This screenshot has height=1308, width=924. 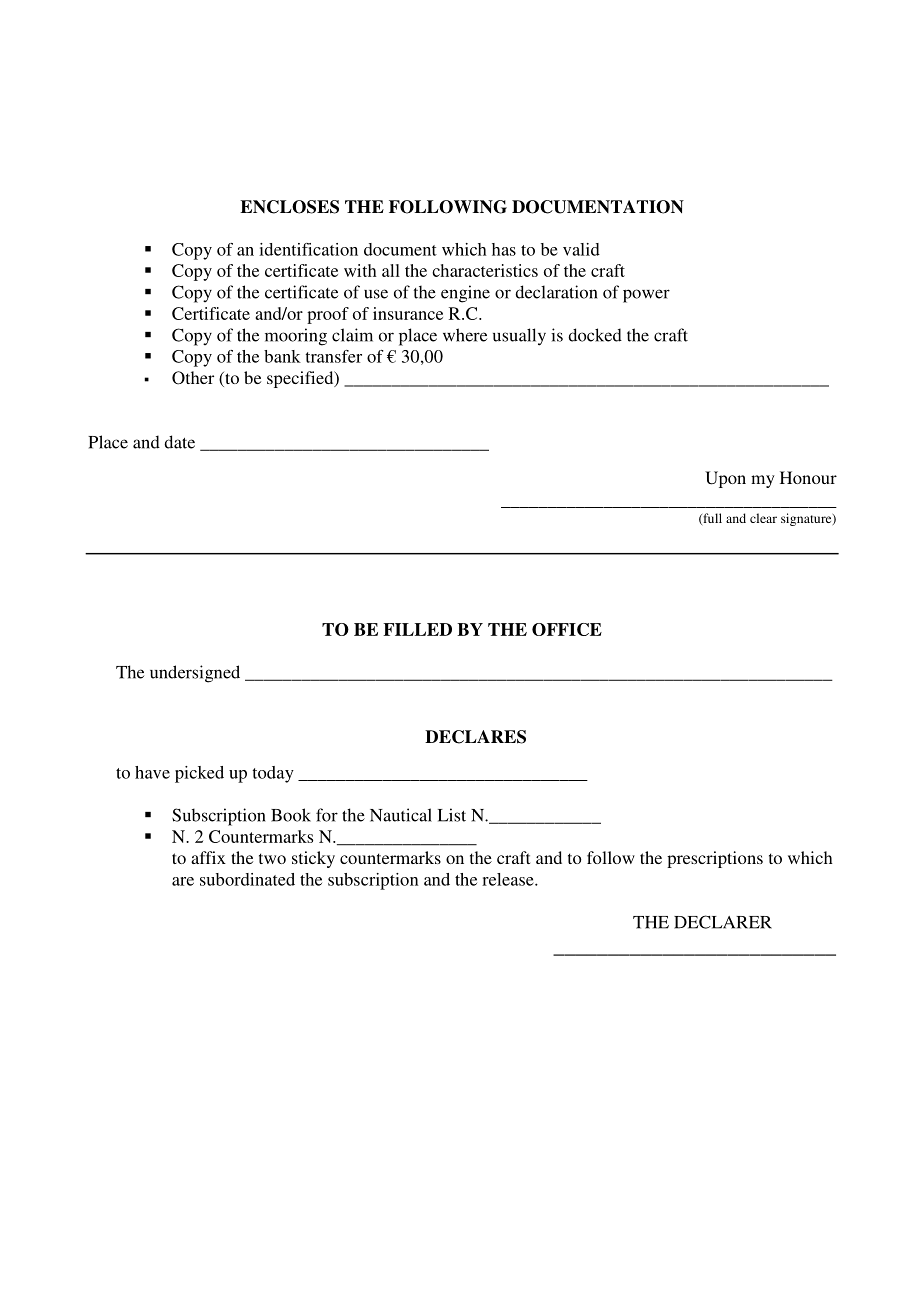 I want to click on has, so click(x=504, y=249).
